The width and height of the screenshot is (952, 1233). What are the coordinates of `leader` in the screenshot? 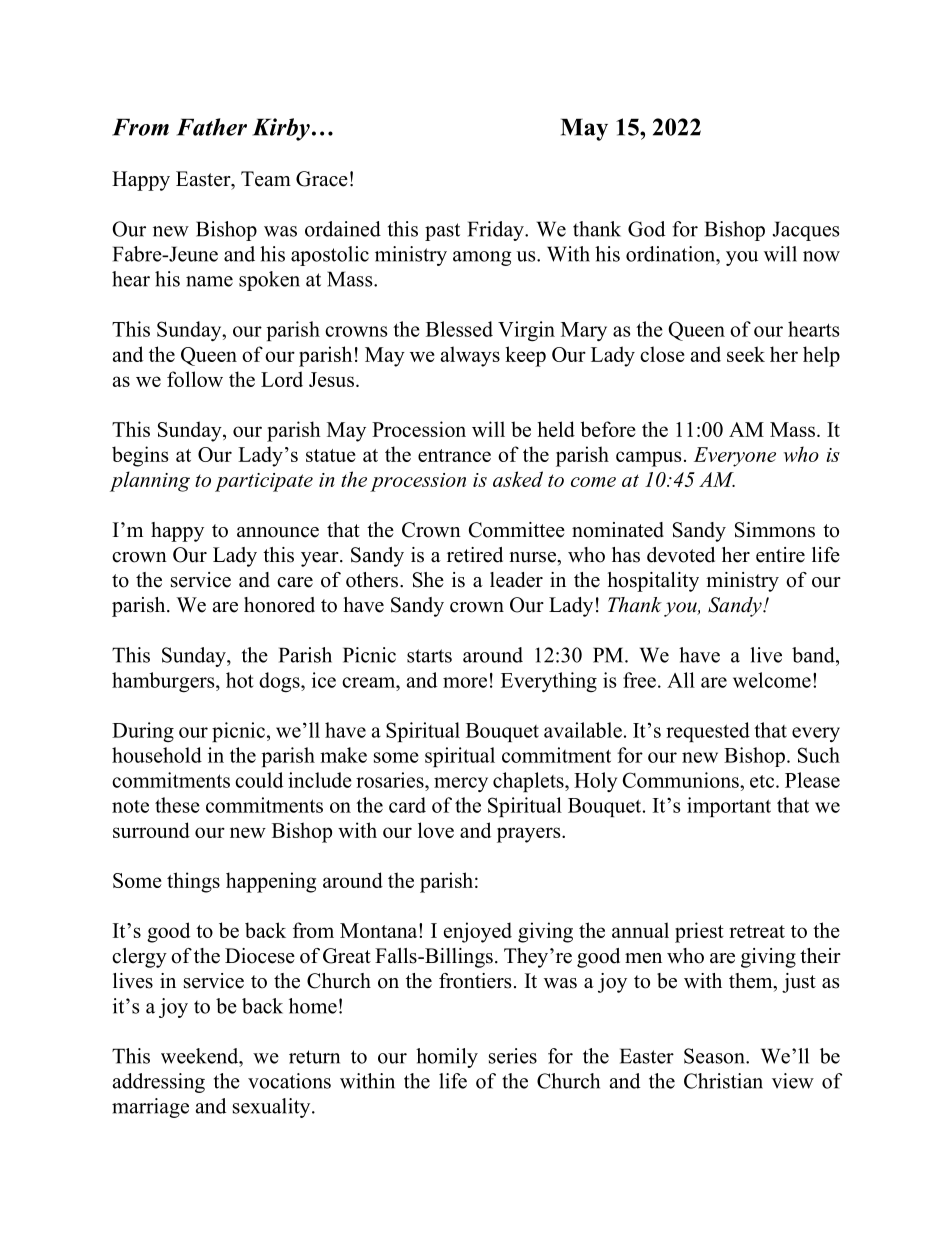 It's located at (516, 580).
